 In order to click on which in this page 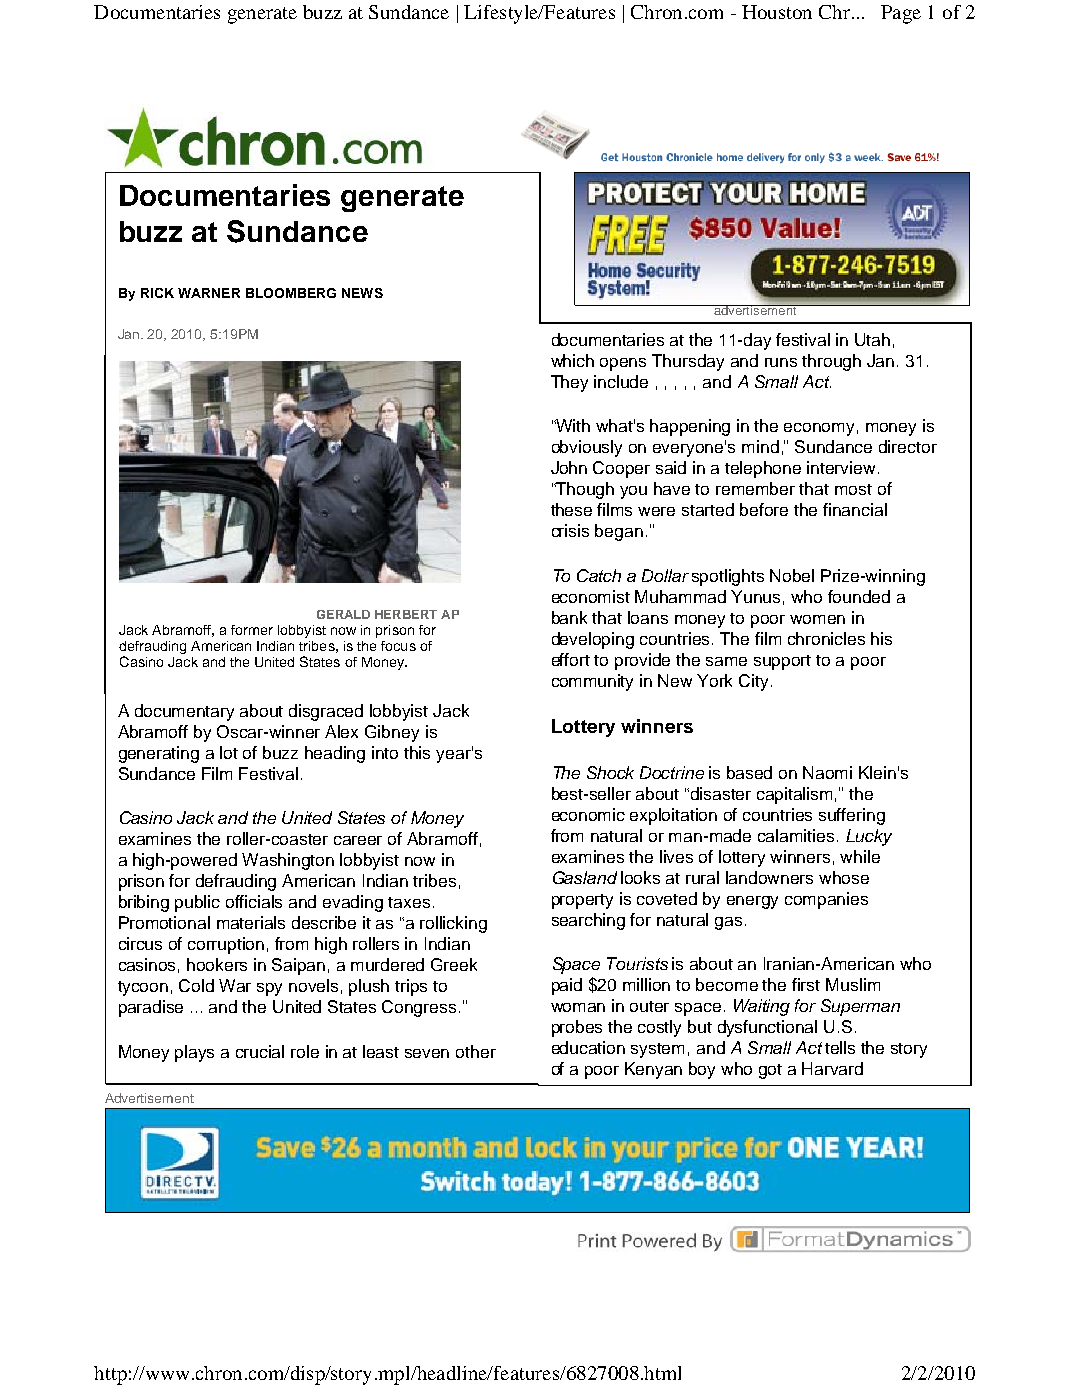, I will do `click(572, 360)`.
